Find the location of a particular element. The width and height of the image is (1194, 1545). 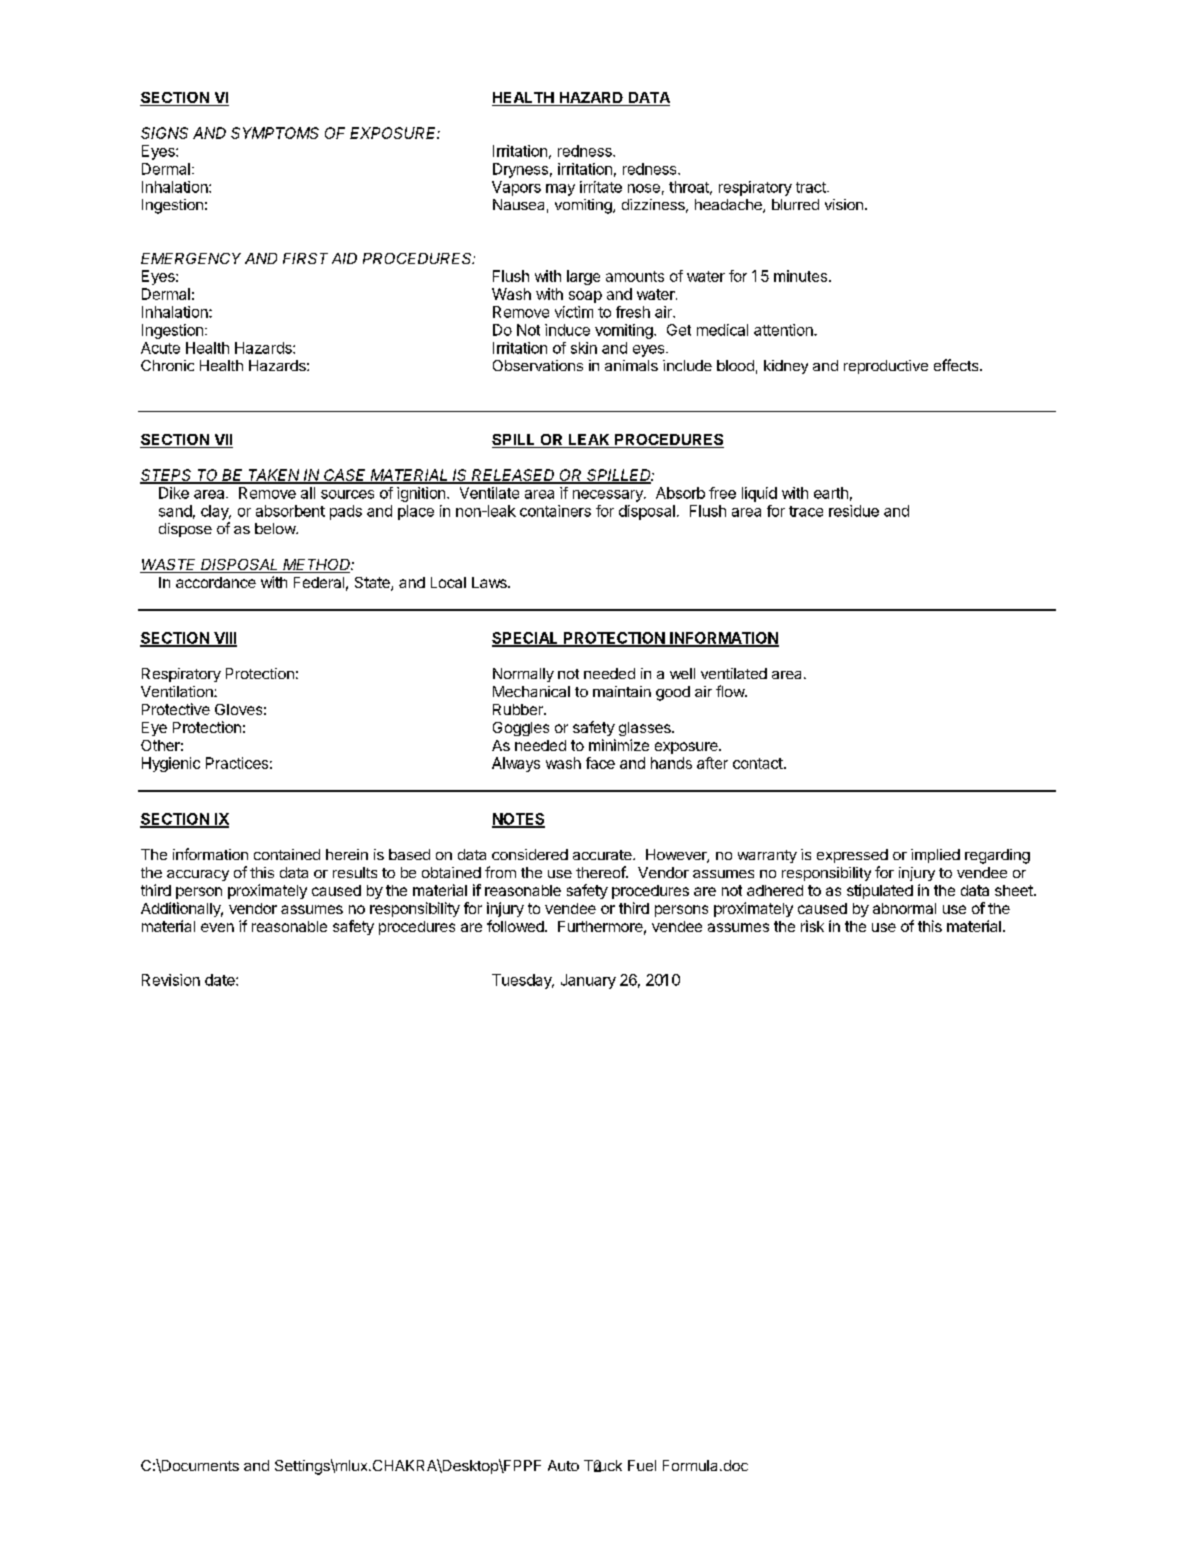

irritate is located at coordinates (601, 187).
